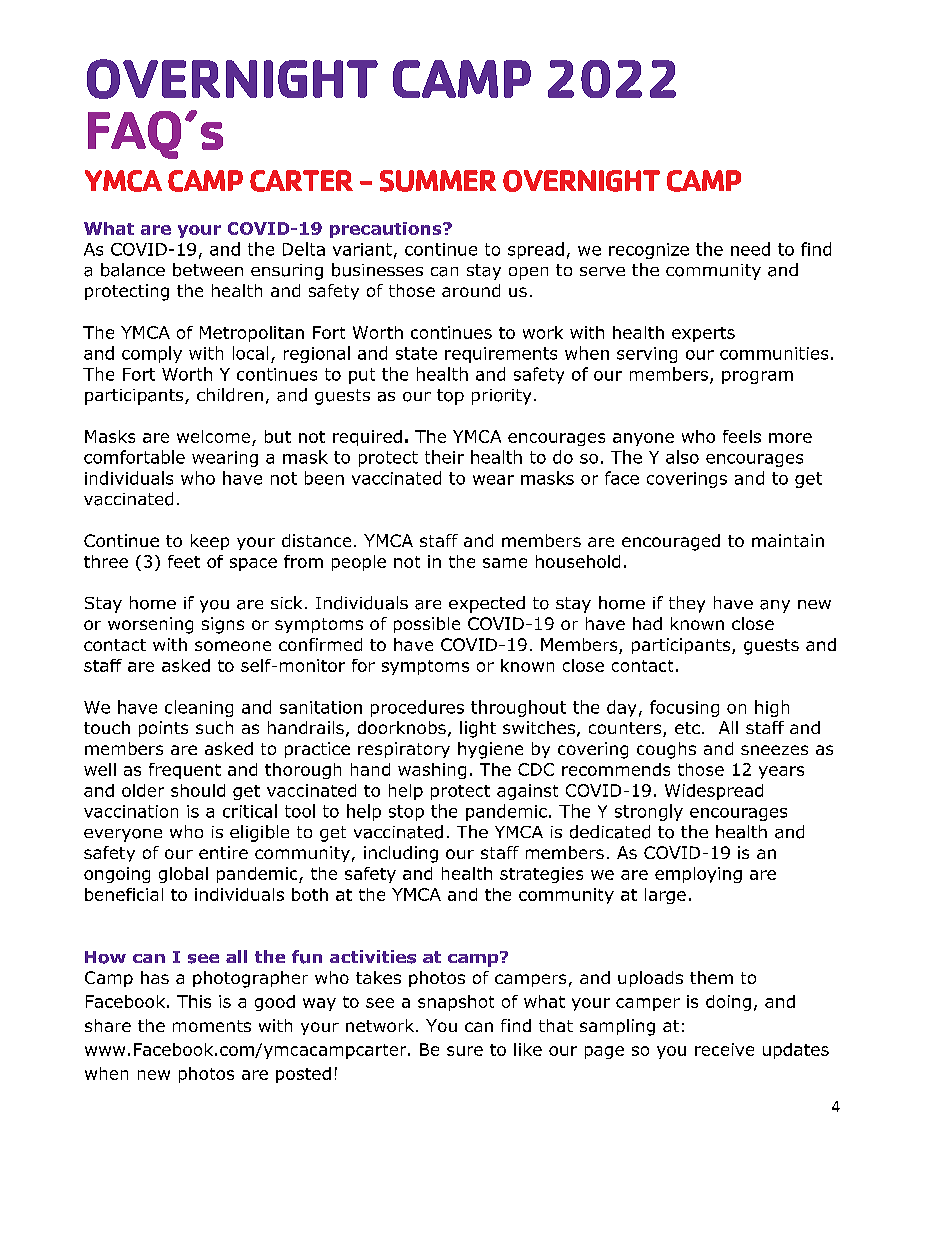 The height and width of the screenshot is (1233, 952). Describe the element at coordinates (750, 249) in the screenshot. I see `need` at that location.
